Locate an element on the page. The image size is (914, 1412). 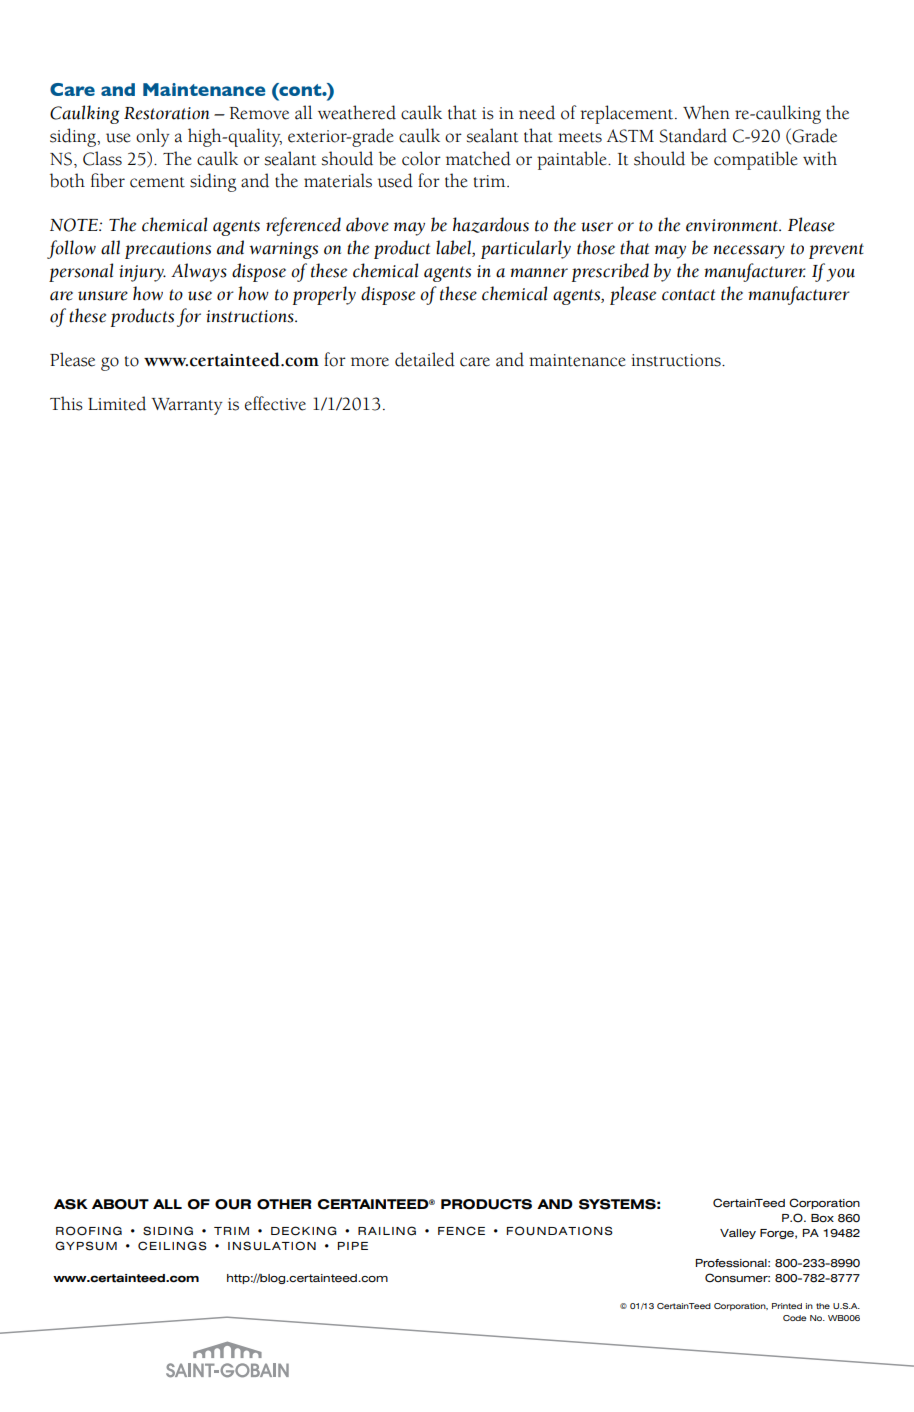
RAILING is located at coordinates (387, 1231).
